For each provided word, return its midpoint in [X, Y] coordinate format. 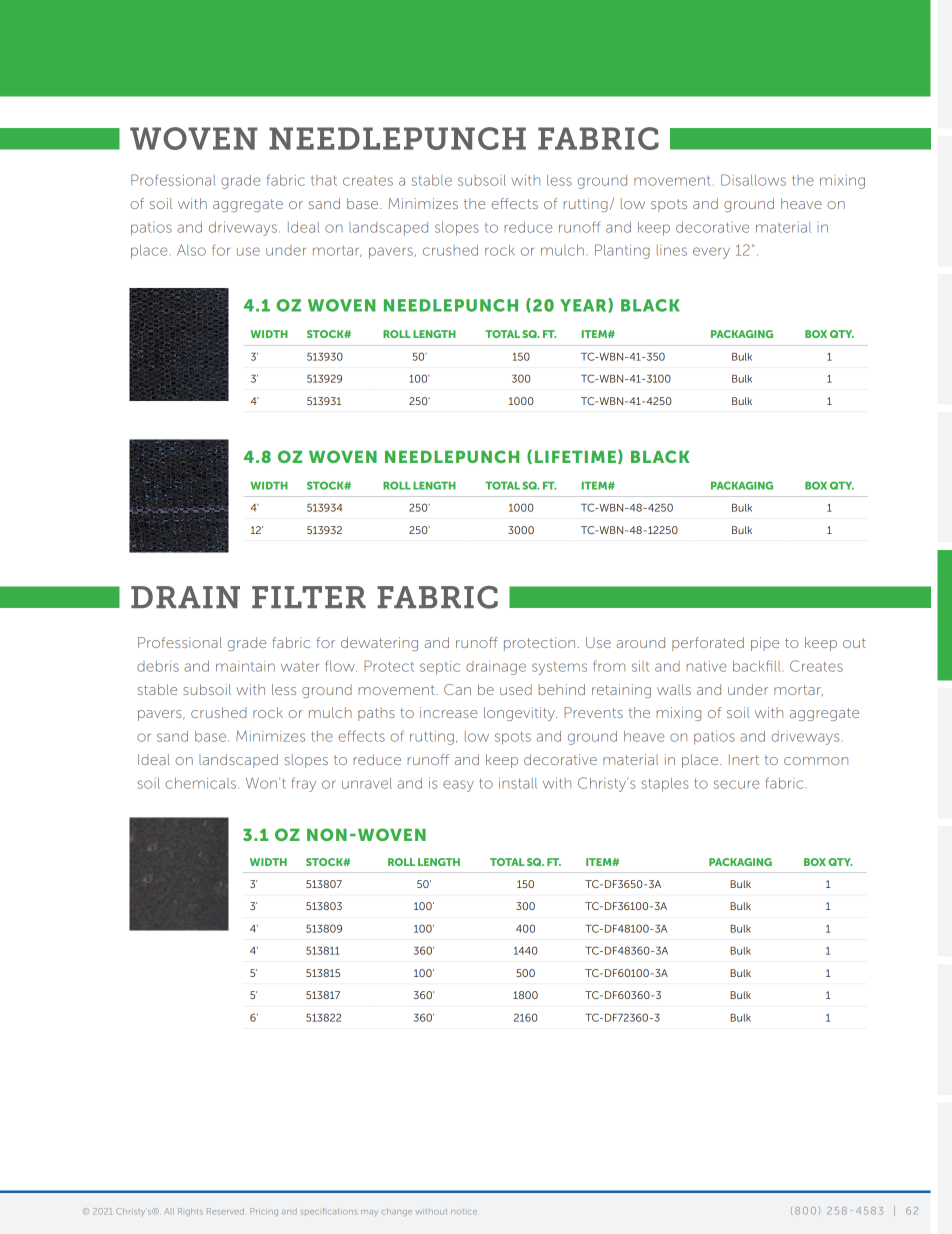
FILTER [309, 597]
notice [464, 1212]
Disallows [753, 180]
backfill [758, 666]
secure [736, 784]
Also [191, 250]
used [516, 689]
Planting [622, 251]
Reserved [225, 1211]
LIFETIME [575, 457]
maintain [245, 666]
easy [458, 786]
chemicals [202, 783]
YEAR [584, 305]
